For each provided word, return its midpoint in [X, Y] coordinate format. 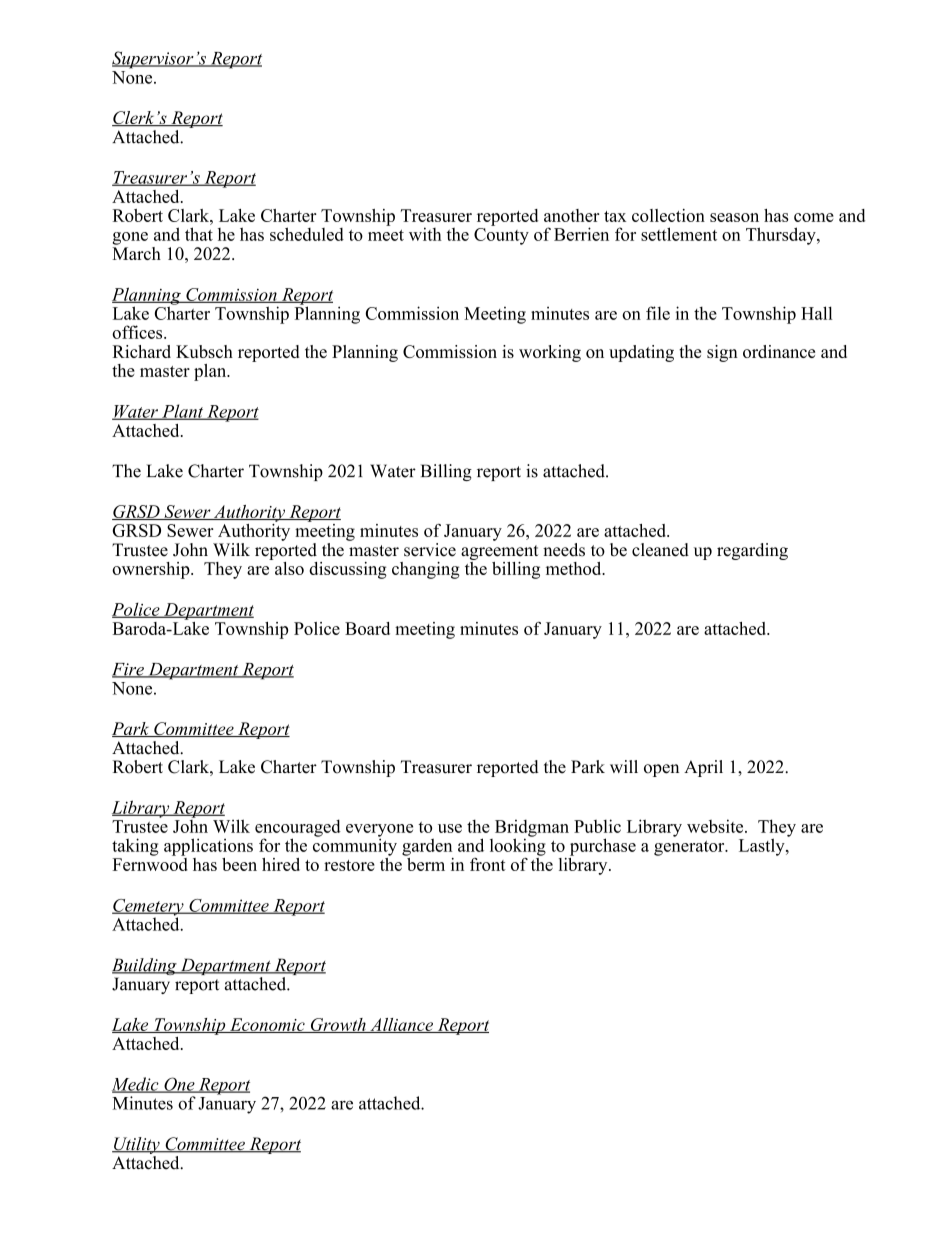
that [199, 234]
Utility [137, 1147]
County [501, 236]
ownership [152, 570]
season [734, 217]
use [450, 828]
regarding [752, 551]
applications [208, 847]
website [716, 826]
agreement [499, 552]
